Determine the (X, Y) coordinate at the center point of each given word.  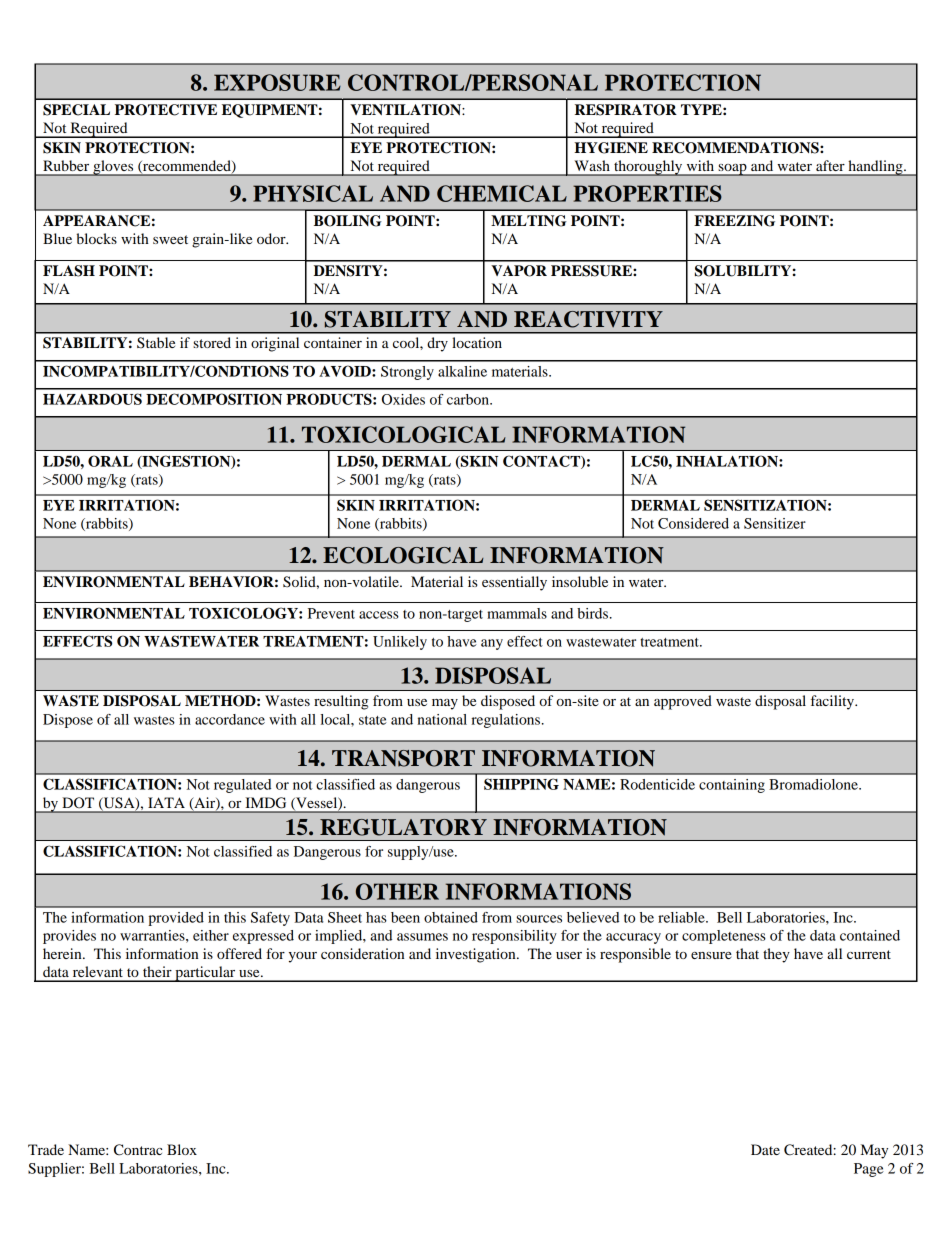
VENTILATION (406, 110)
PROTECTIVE (166, 110)
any (492, 644)
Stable (156, 342)
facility (834, 702)
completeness (724, 937)
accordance (230, 719)
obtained (451, 917)
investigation (477, 955)
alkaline (462, 371)
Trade (46, 1149)
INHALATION (728, 461)
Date (765, 1149)
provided (176, 919)
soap (732, 170)
